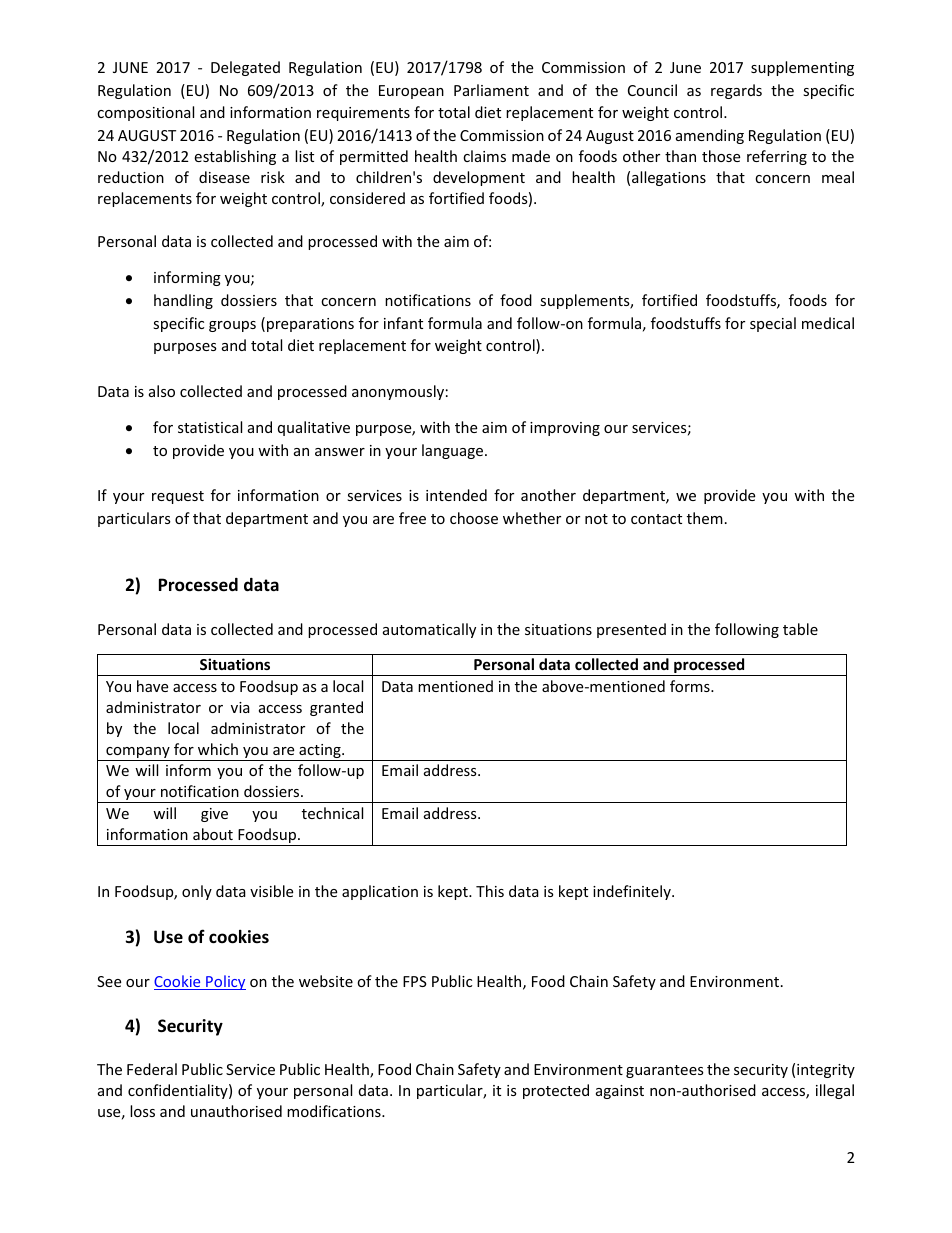 This document has height=1233, width=952. Describe the element at coordinates (183, 301) in the document. I see `handling` at that location.
